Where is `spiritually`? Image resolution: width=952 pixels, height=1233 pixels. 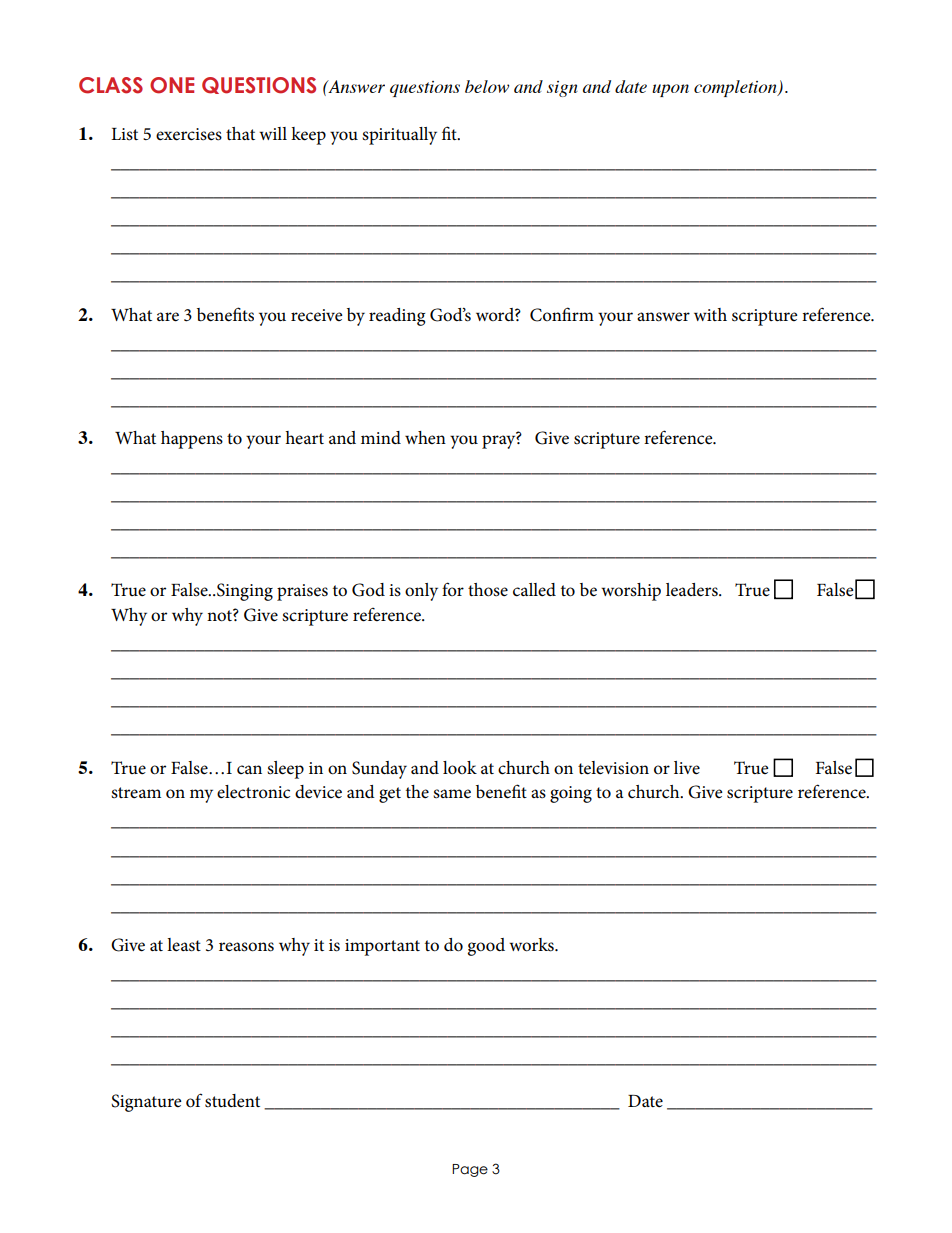
spiritually is located at coordinates (399, 136).
